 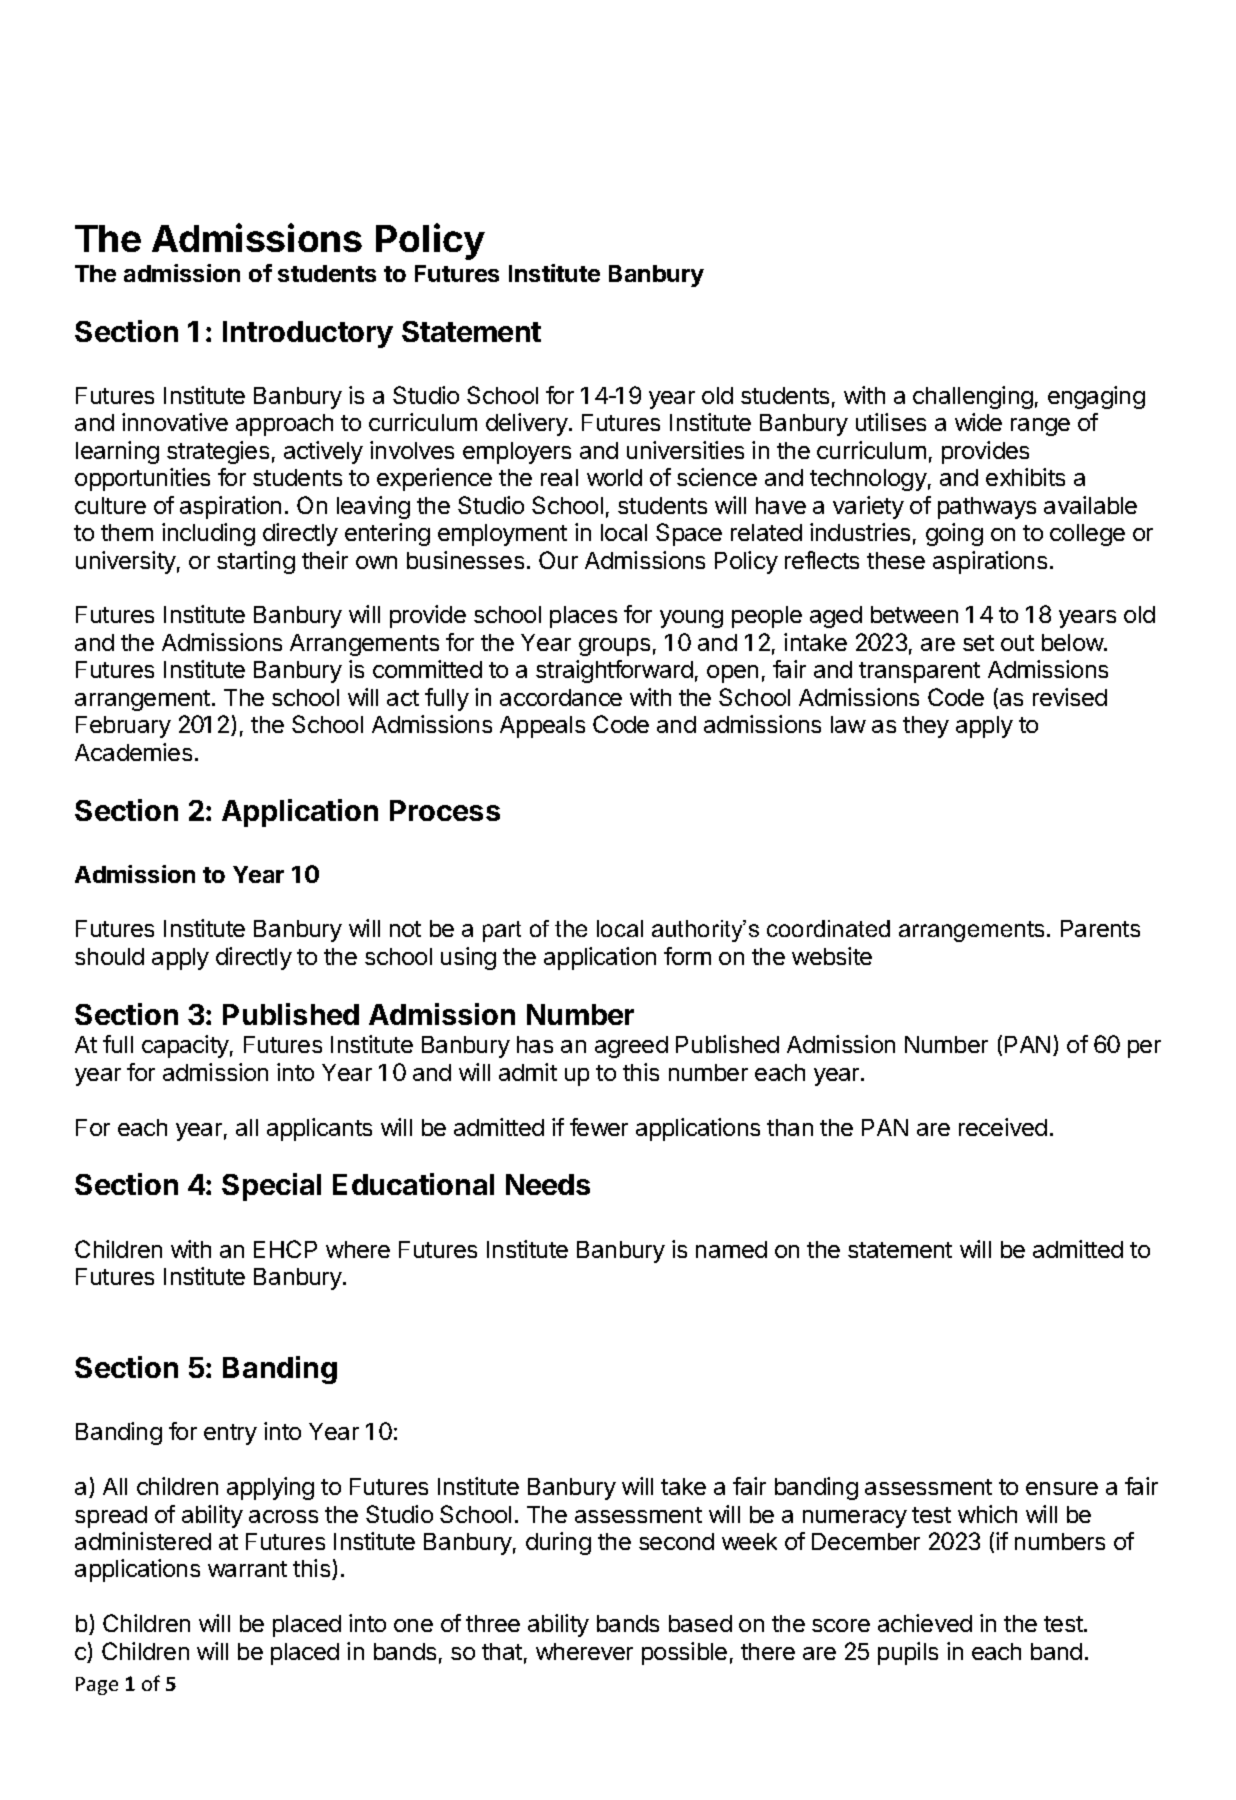 I want to click on should, so click(x=109, y=956).
